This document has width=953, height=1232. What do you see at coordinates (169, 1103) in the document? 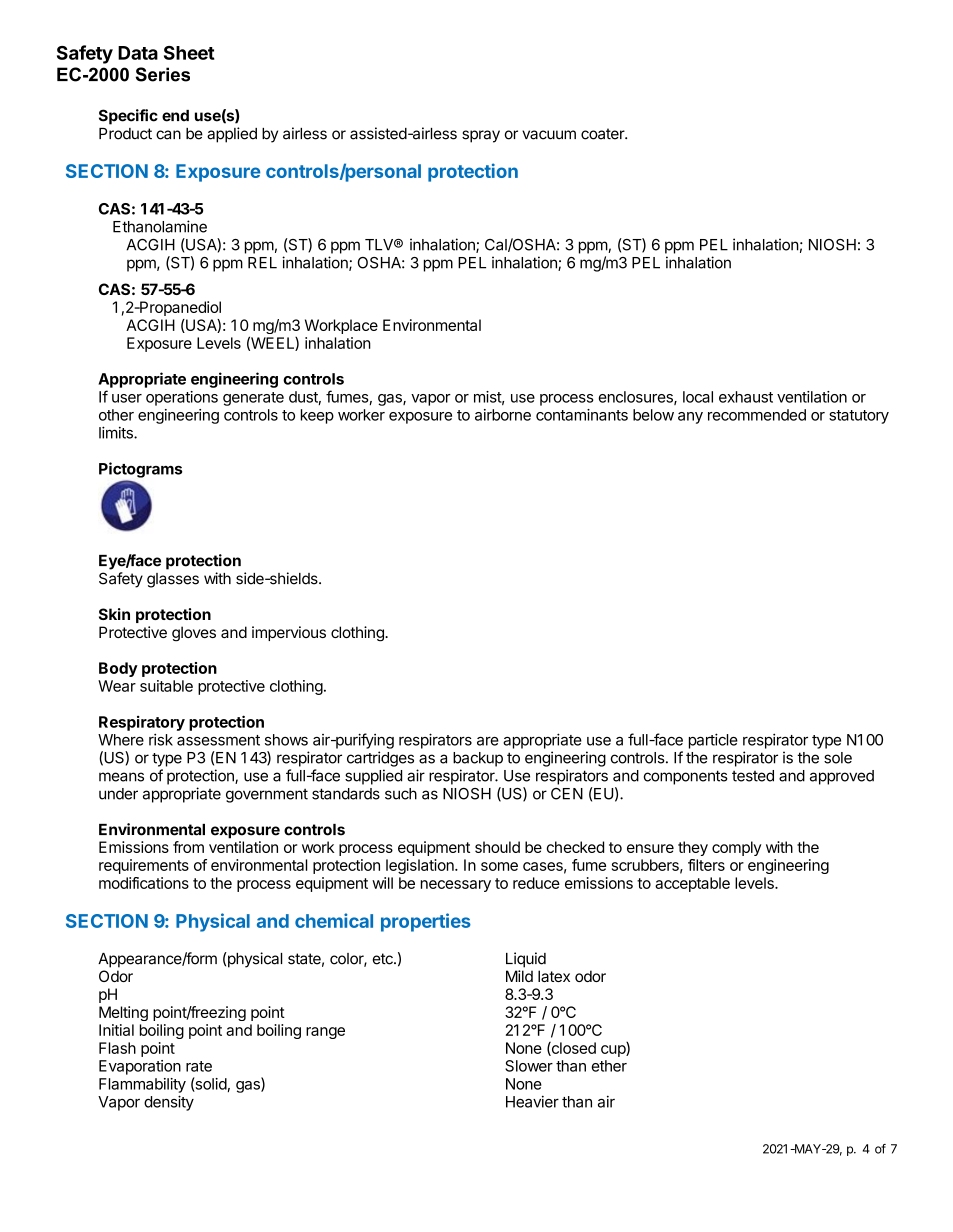
I see `density` at bounding box center [169, 1103].
